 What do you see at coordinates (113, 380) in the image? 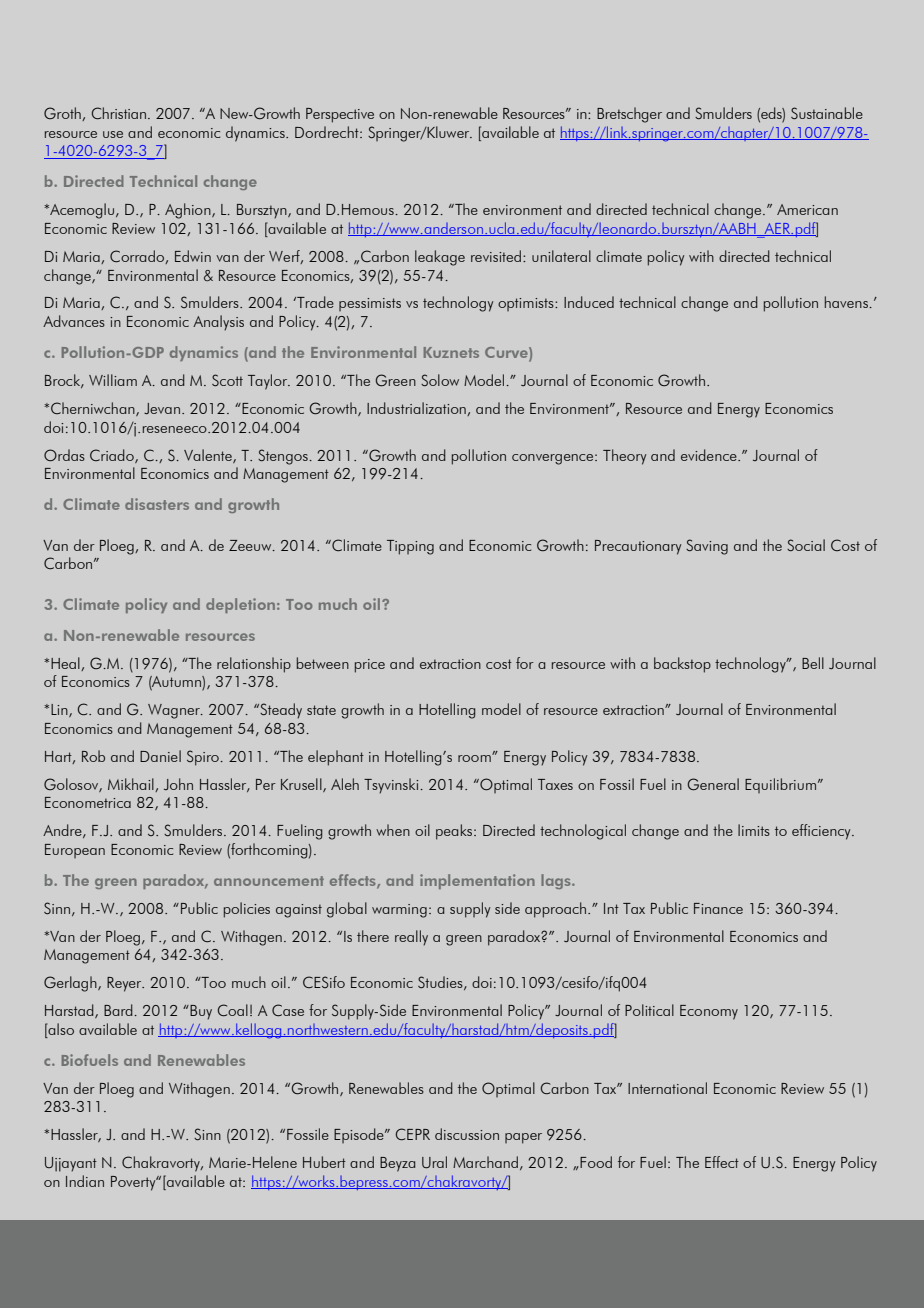
I see `William` at bounding box center [113, 380].
